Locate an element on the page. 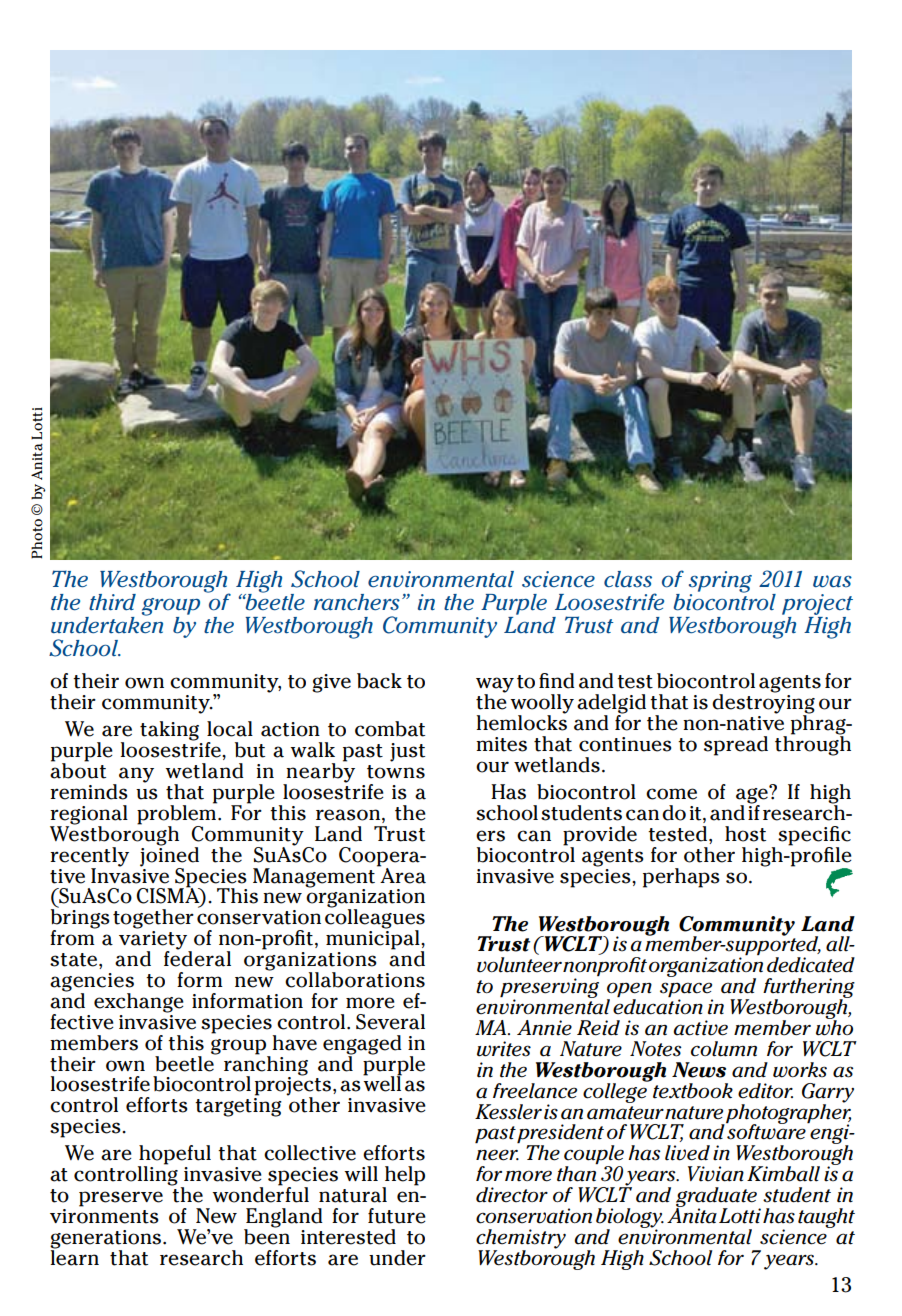 The width and height of the image is (902, 1316). reason is located at coordinates (348, 815).
